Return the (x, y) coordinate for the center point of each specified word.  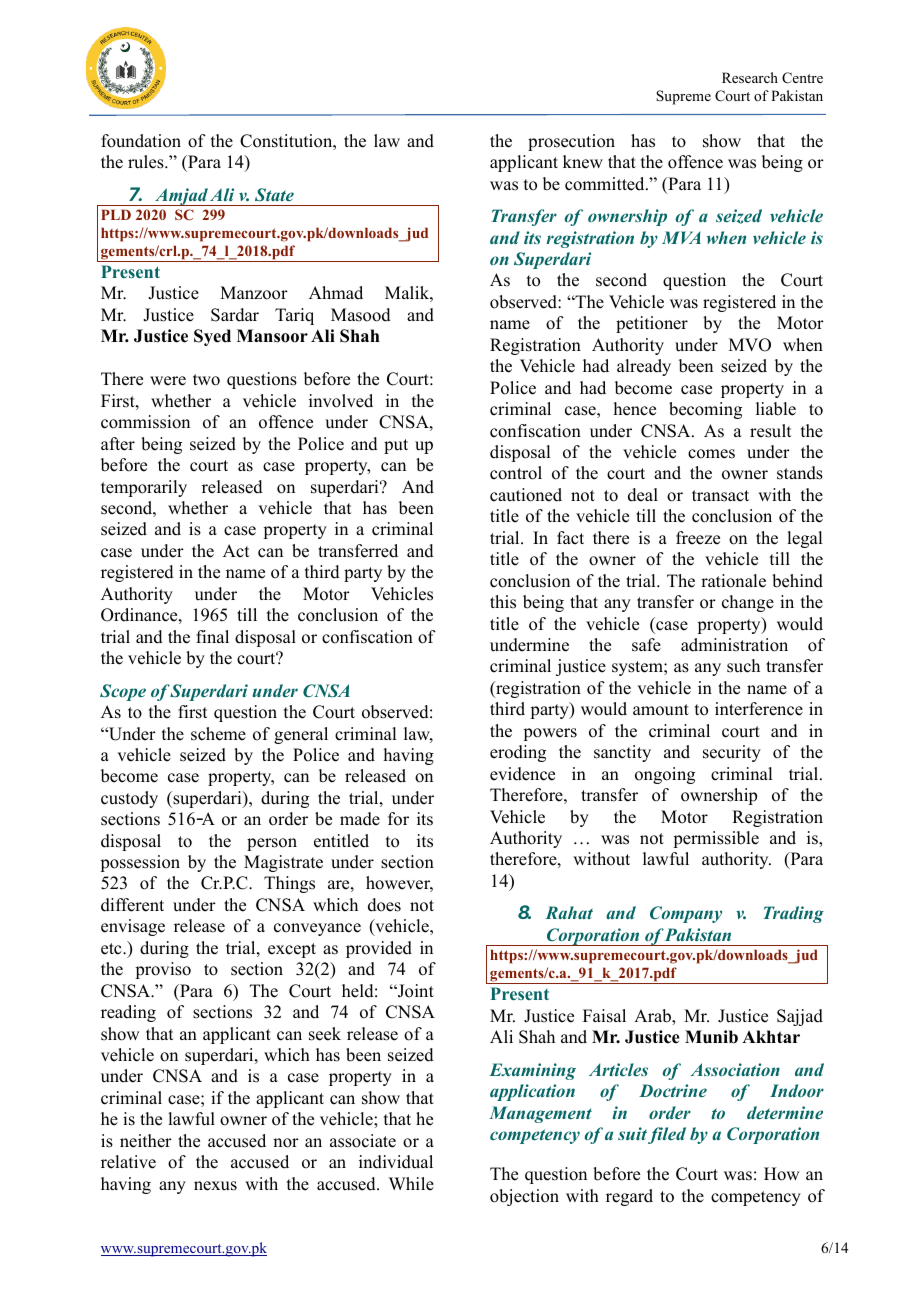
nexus (215, 1186)
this (503, 602)
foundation (141, 141)
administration (734, 645)
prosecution (571, 142)
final (212, 636)
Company (686, 914)
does (384, 905)
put (396, 446)
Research (750, 77)
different (132, 905)
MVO (750, 345)
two (206, 380)
